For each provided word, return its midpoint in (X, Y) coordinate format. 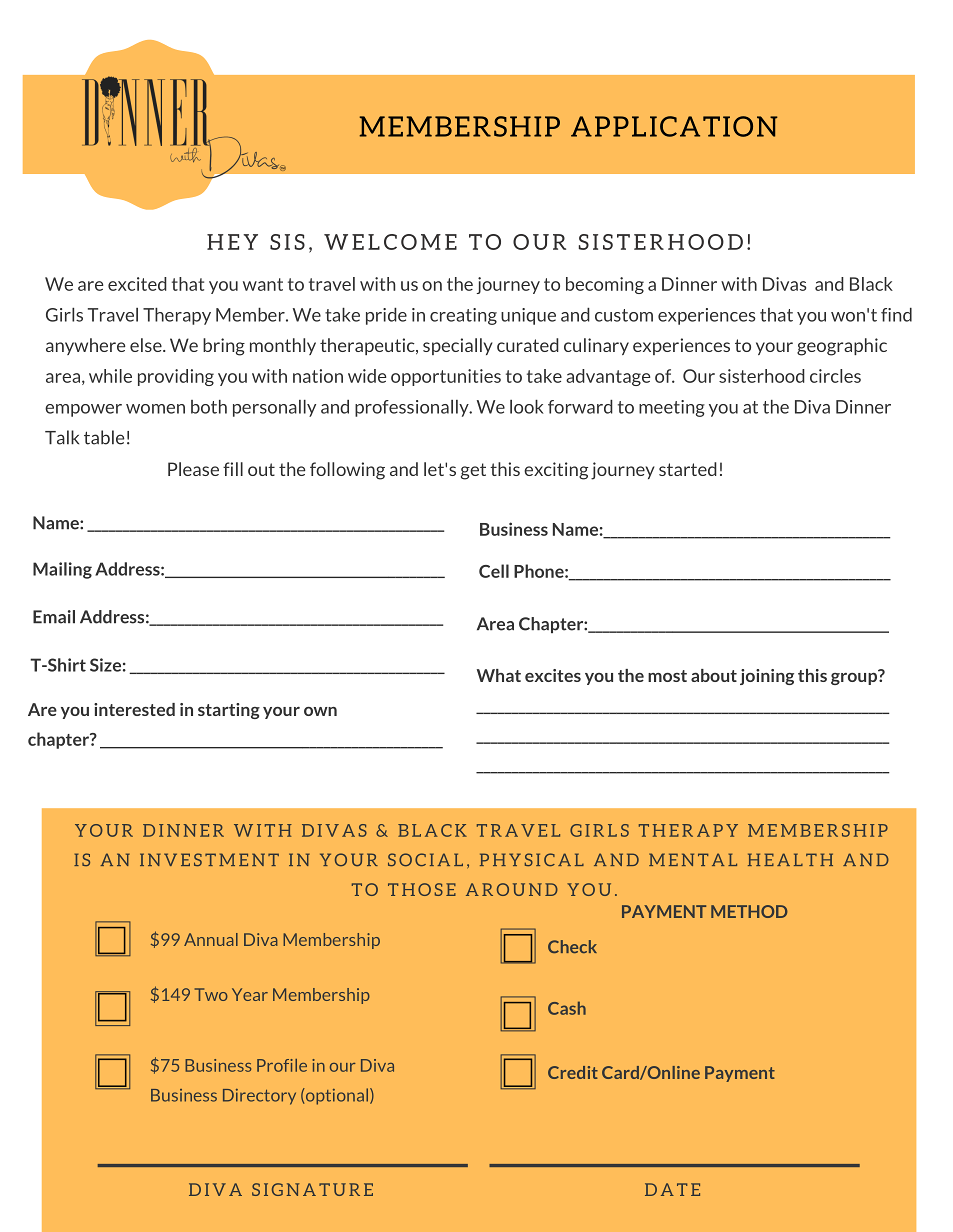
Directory (259, 1097)
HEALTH (790, 859)
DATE (672, 1189)
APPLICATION (674, 126)
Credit (573, 1072)
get (473, 471)
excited (137, 284)
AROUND (512, 889)
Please (193, 469)
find (896, 315)
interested (134, 709)
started (688, 469)
